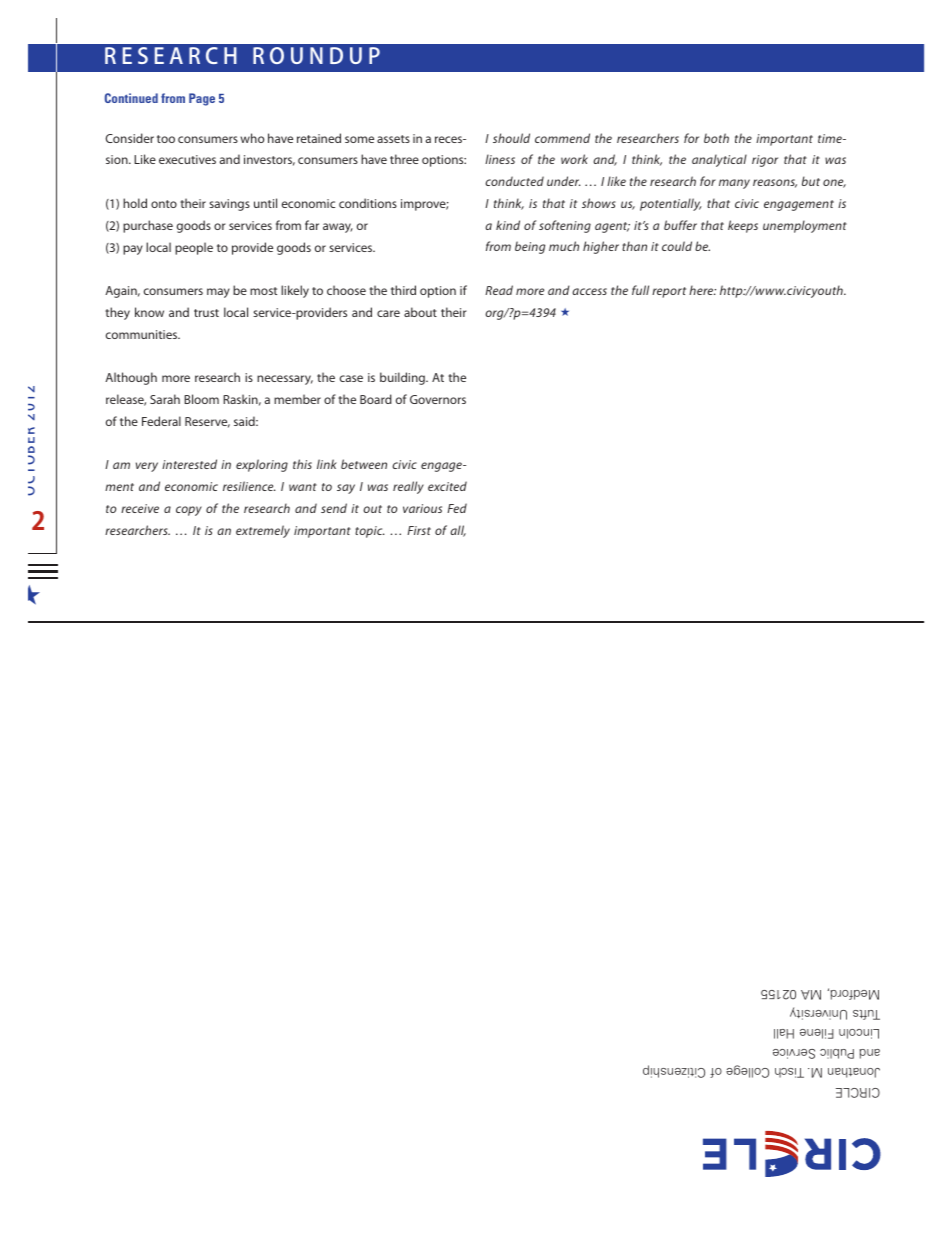 This screenshot has width=952, height=1233. I want to click on may, so click(218, 293).
